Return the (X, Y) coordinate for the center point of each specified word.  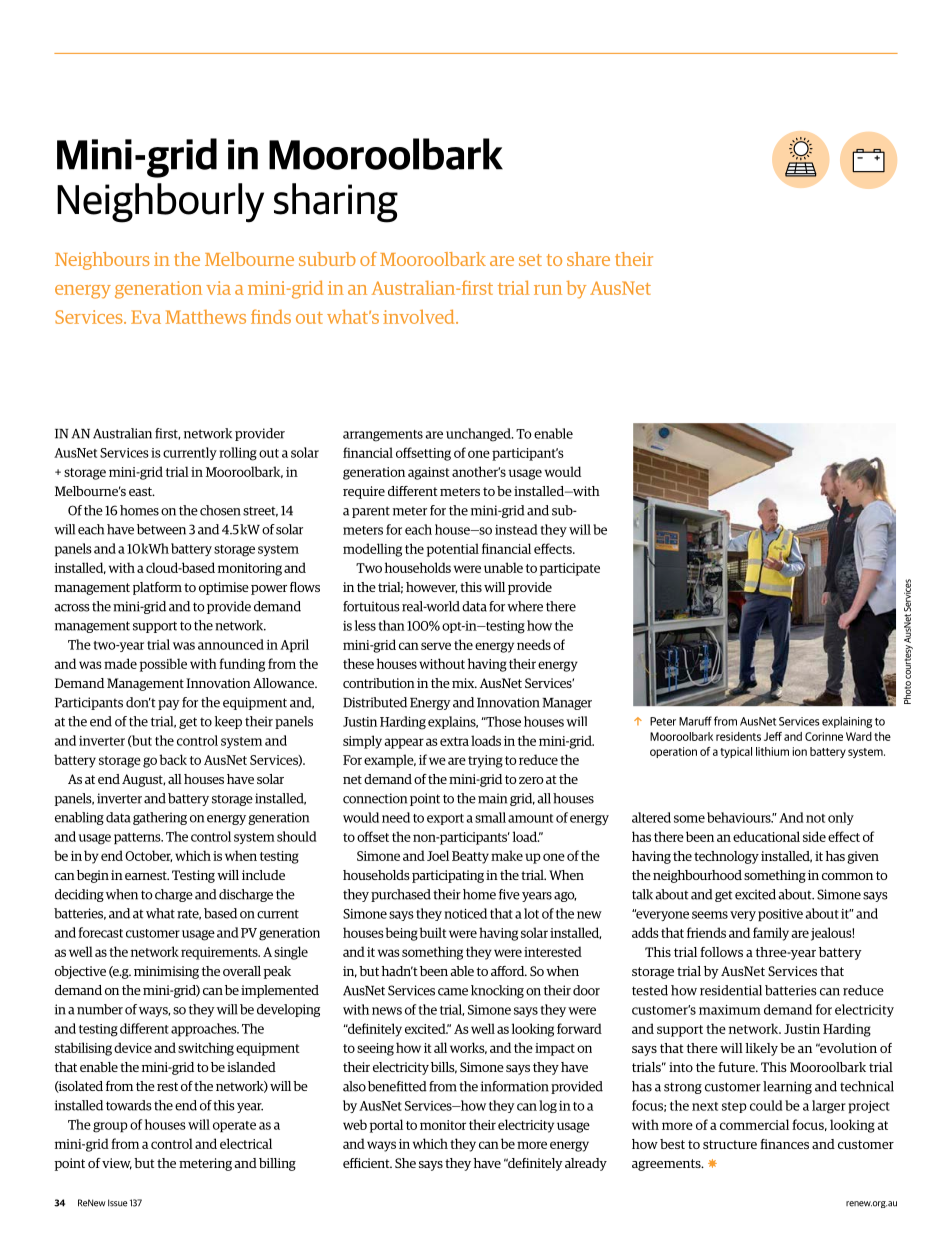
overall (242, 971)
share (588, 259)
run (548, 290)
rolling (238, 454)
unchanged (479, 435)
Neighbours (102, 261)
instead (516, 529)
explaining (847, 722)
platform (157, 588)
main (492, 798)
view (117, 1164)
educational (766, 836)
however (431, 588)
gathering (160, 818)
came (453, 992)
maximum (730, 1010)
